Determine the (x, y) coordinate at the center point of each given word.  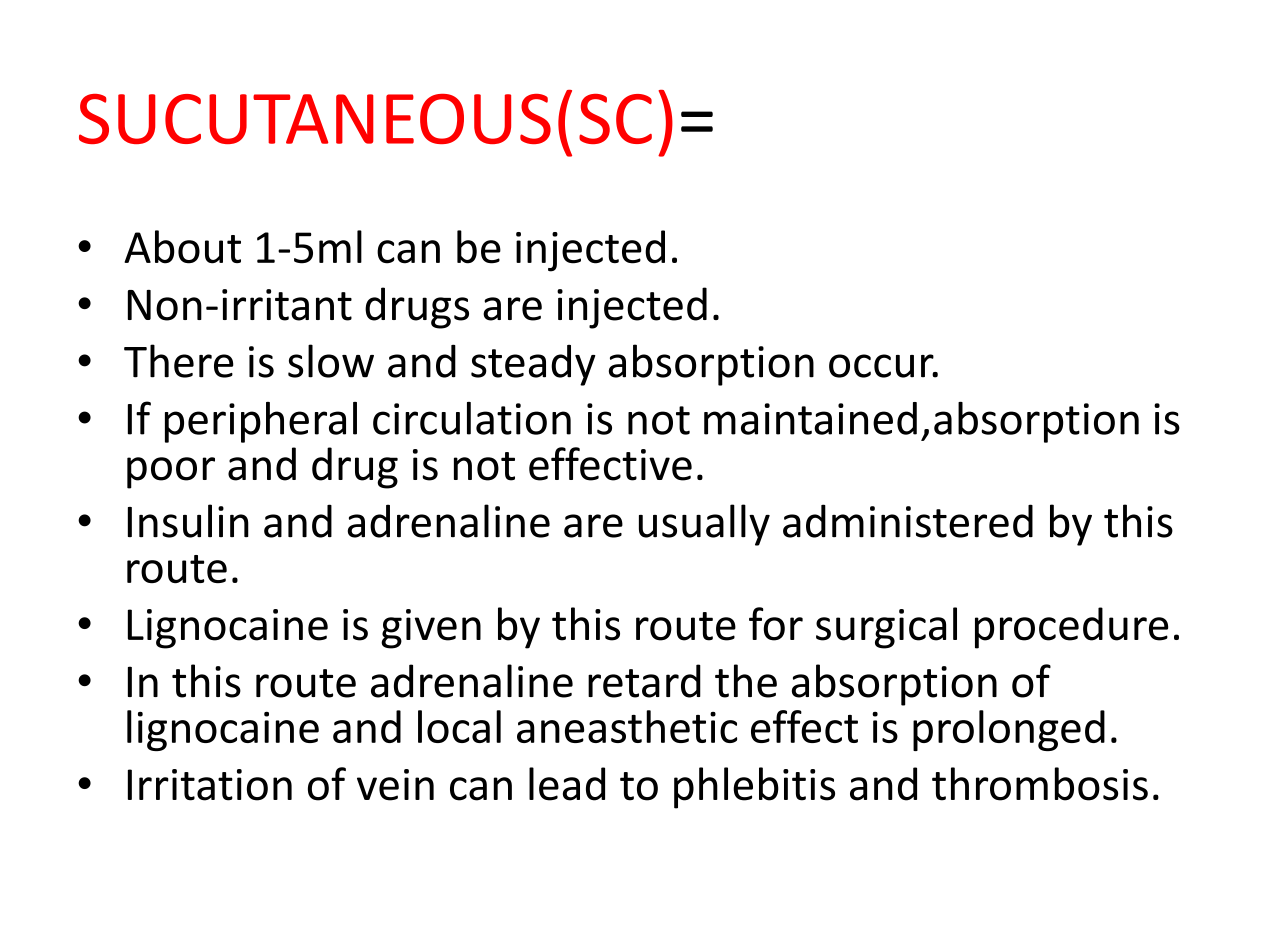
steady (533, 365)
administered (908, 521)
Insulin (188, 521)
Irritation (210, 785)
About (182, 247)
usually (704, 525)
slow (331, 361)
